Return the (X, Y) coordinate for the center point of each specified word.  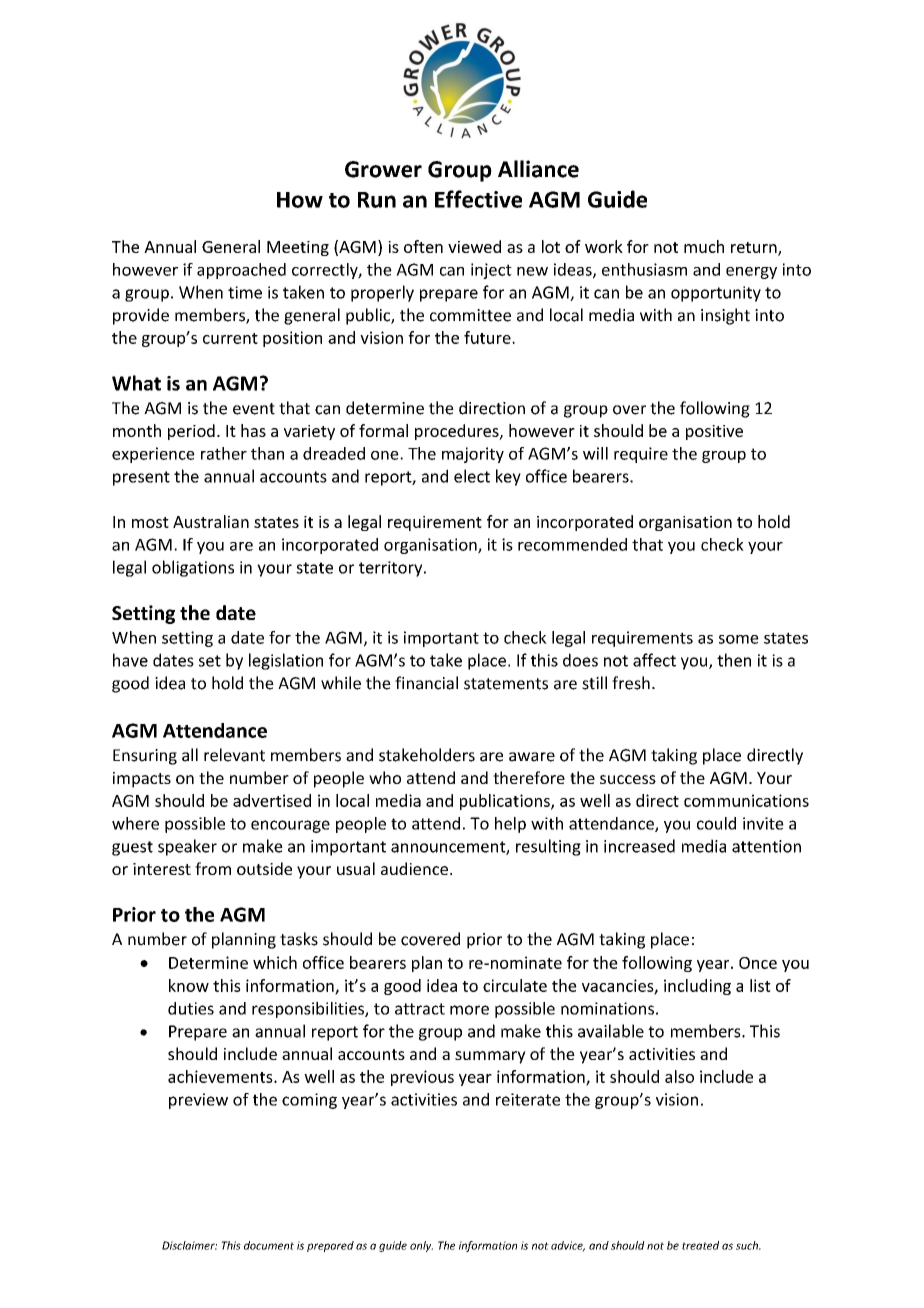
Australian (211, 521)
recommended (572, 544)
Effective (478, 199)
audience (414, 868)
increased (639, 846)
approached (241, 271)
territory (392, 569)
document (269, 1245)
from (213, 868)
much (704, 246)
